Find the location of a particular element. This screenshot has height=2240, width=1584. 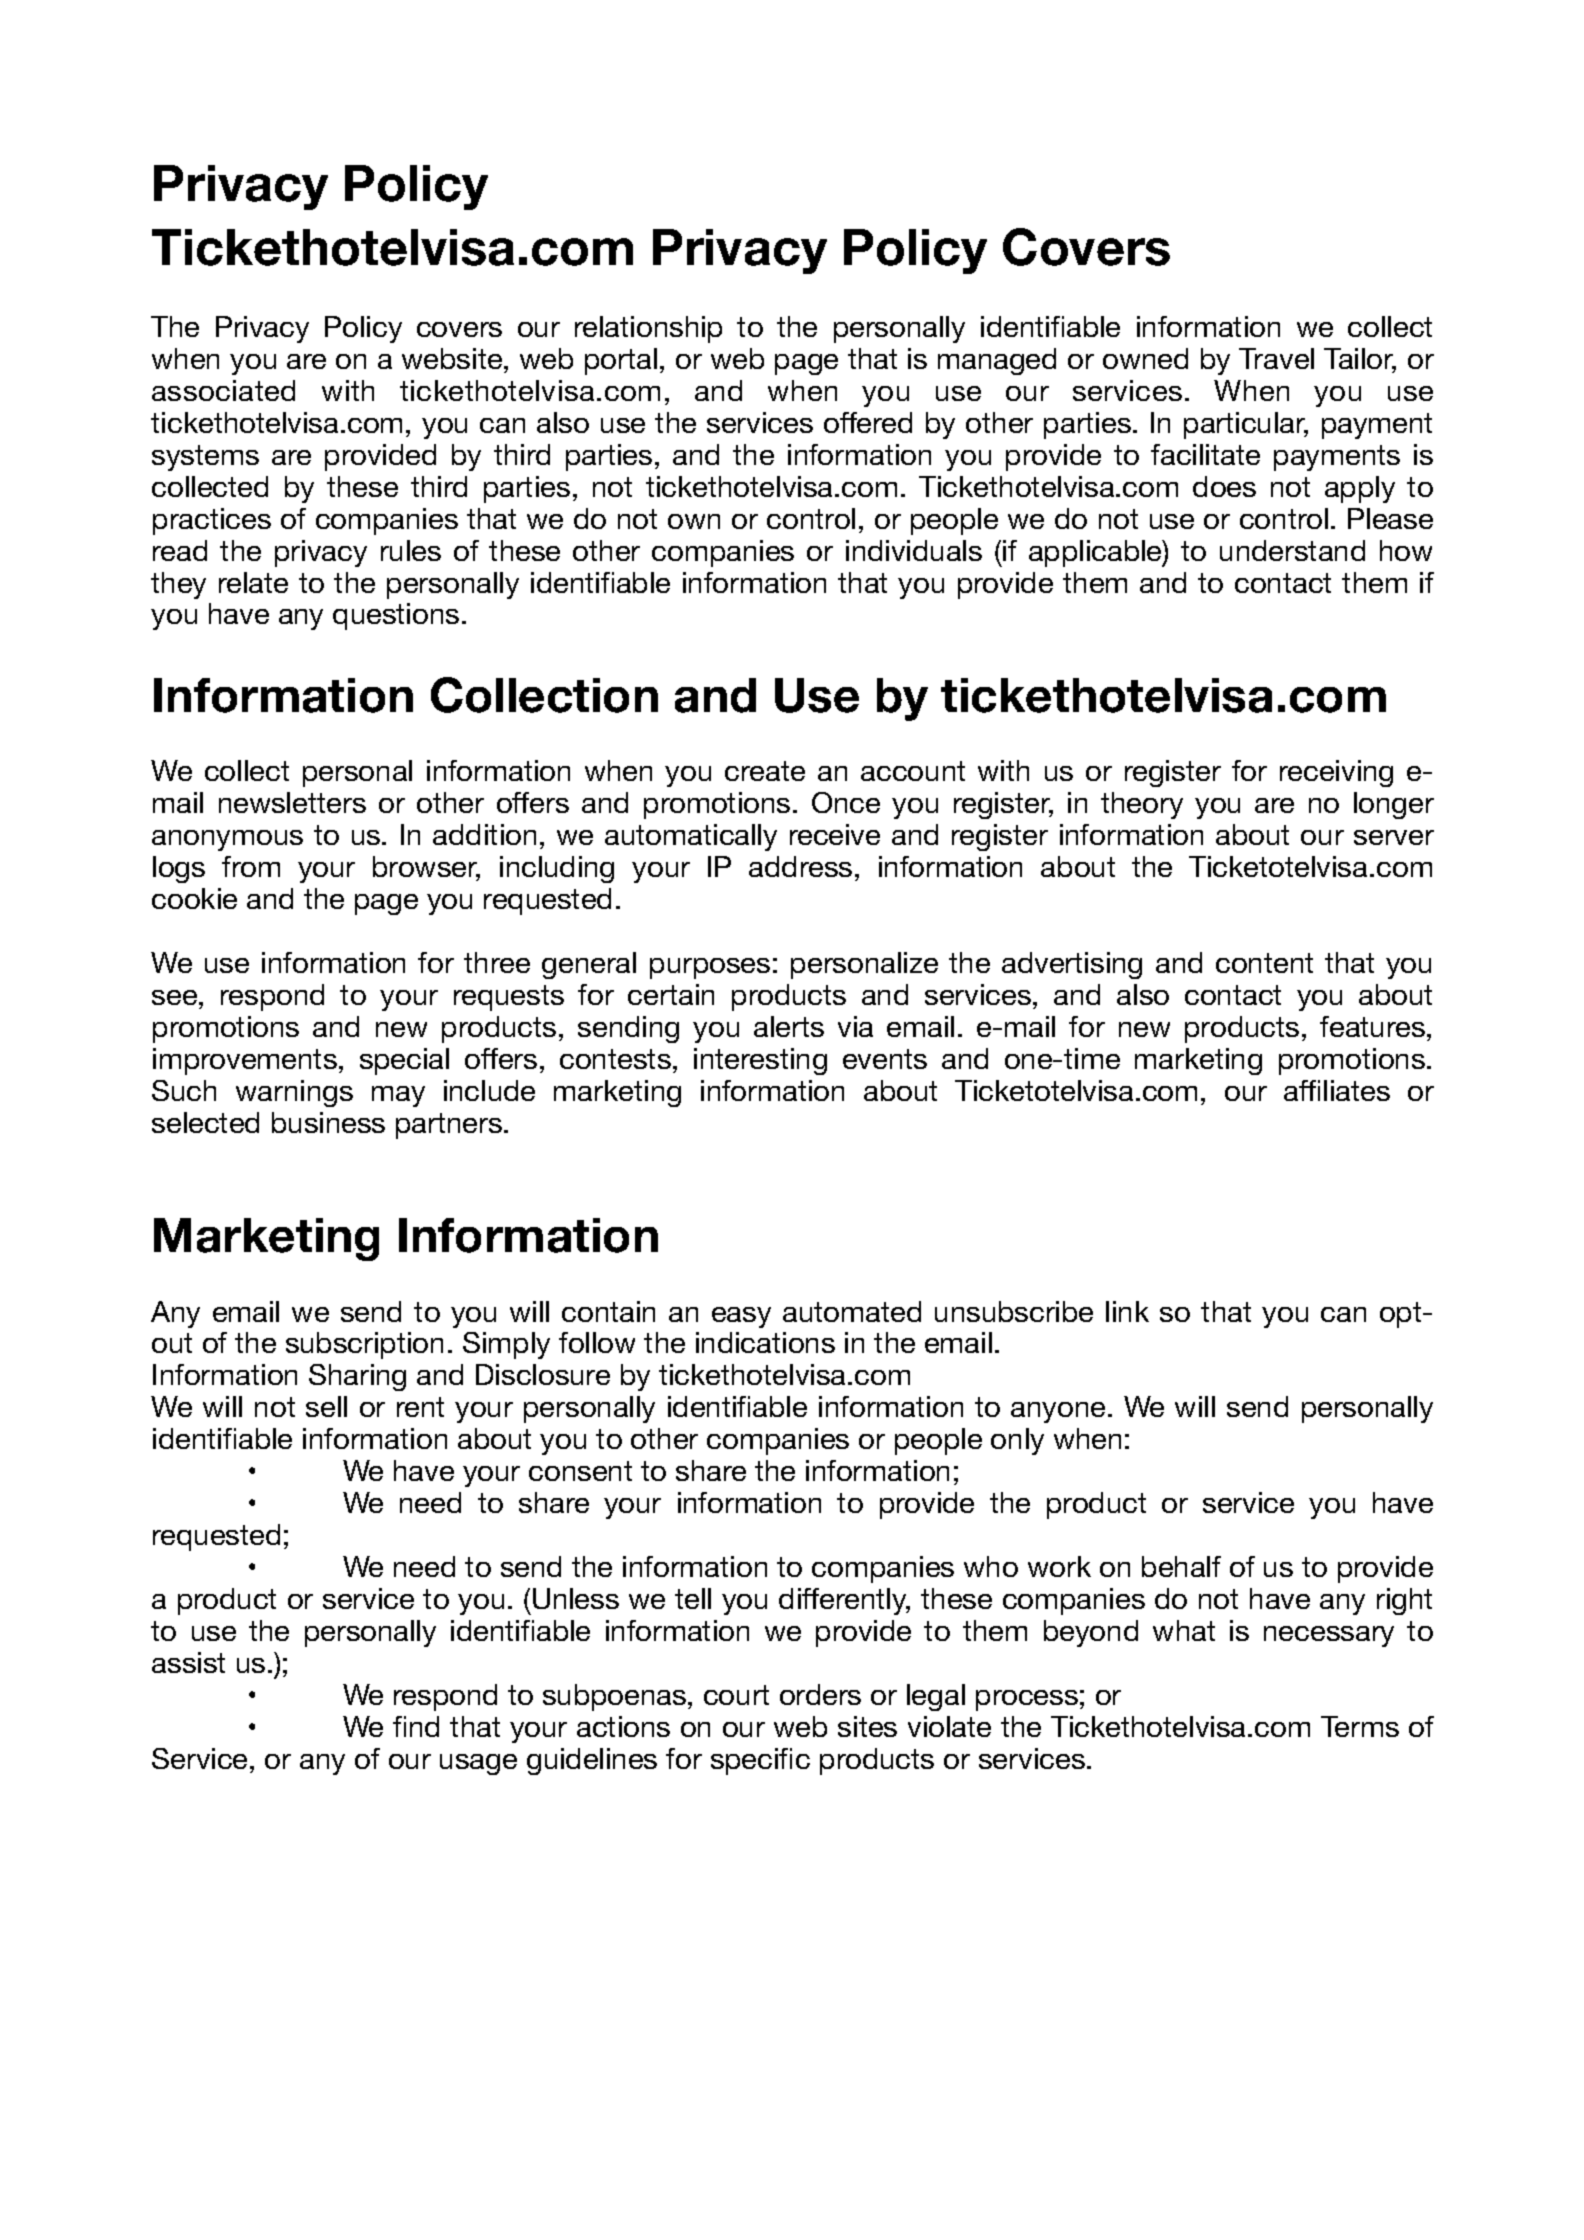

features is located at coordinates (1372, 1026).
